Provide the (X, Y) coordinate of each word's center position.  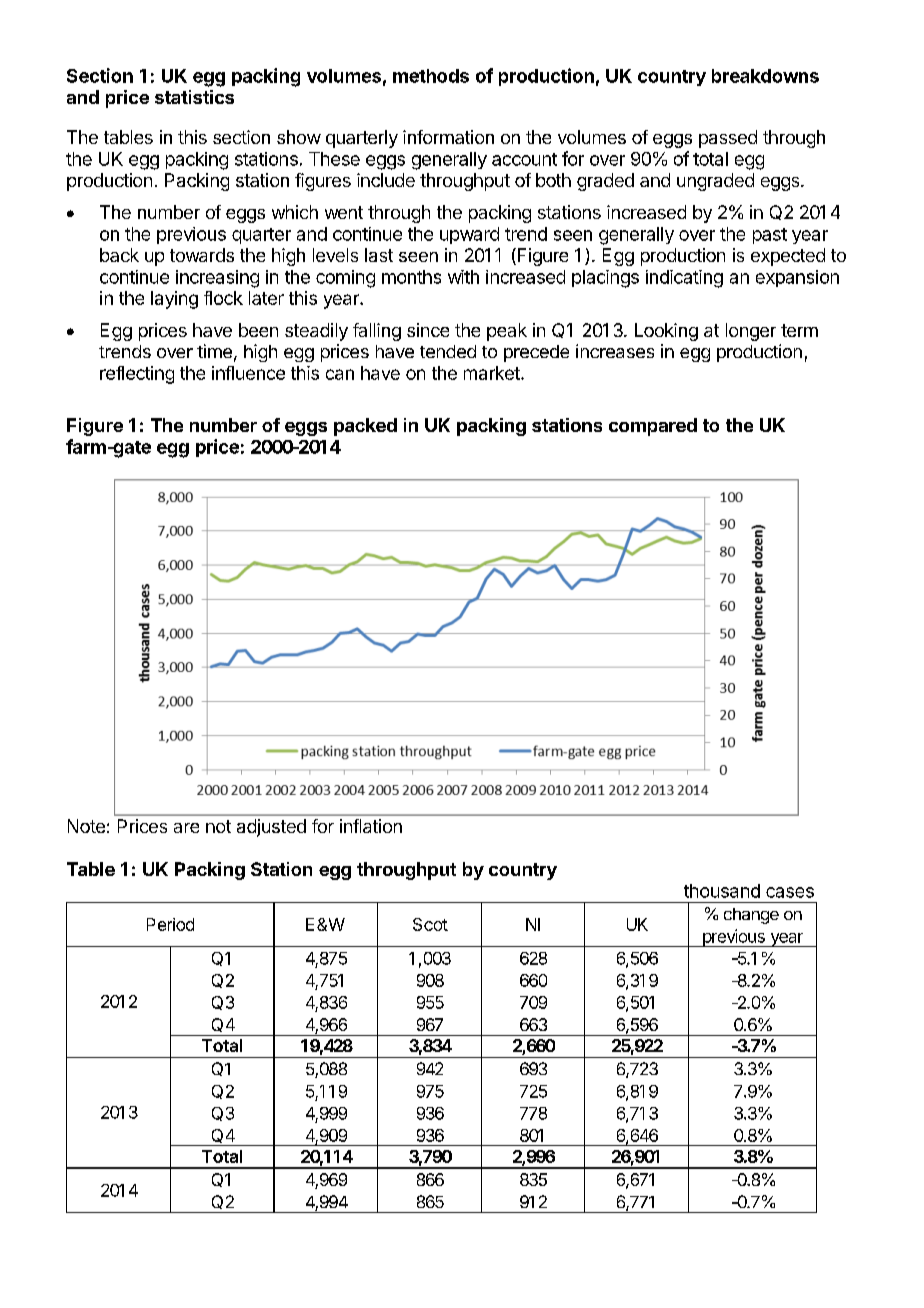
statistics (194, 97)
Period (170, 924)
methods (431, 76)
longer (751, 332)
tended (448, 351)
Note (86, 826)
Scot (430, 924)
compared (653, 427)
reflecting (137, 375)
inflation (371, 826)
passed (728, 139)
